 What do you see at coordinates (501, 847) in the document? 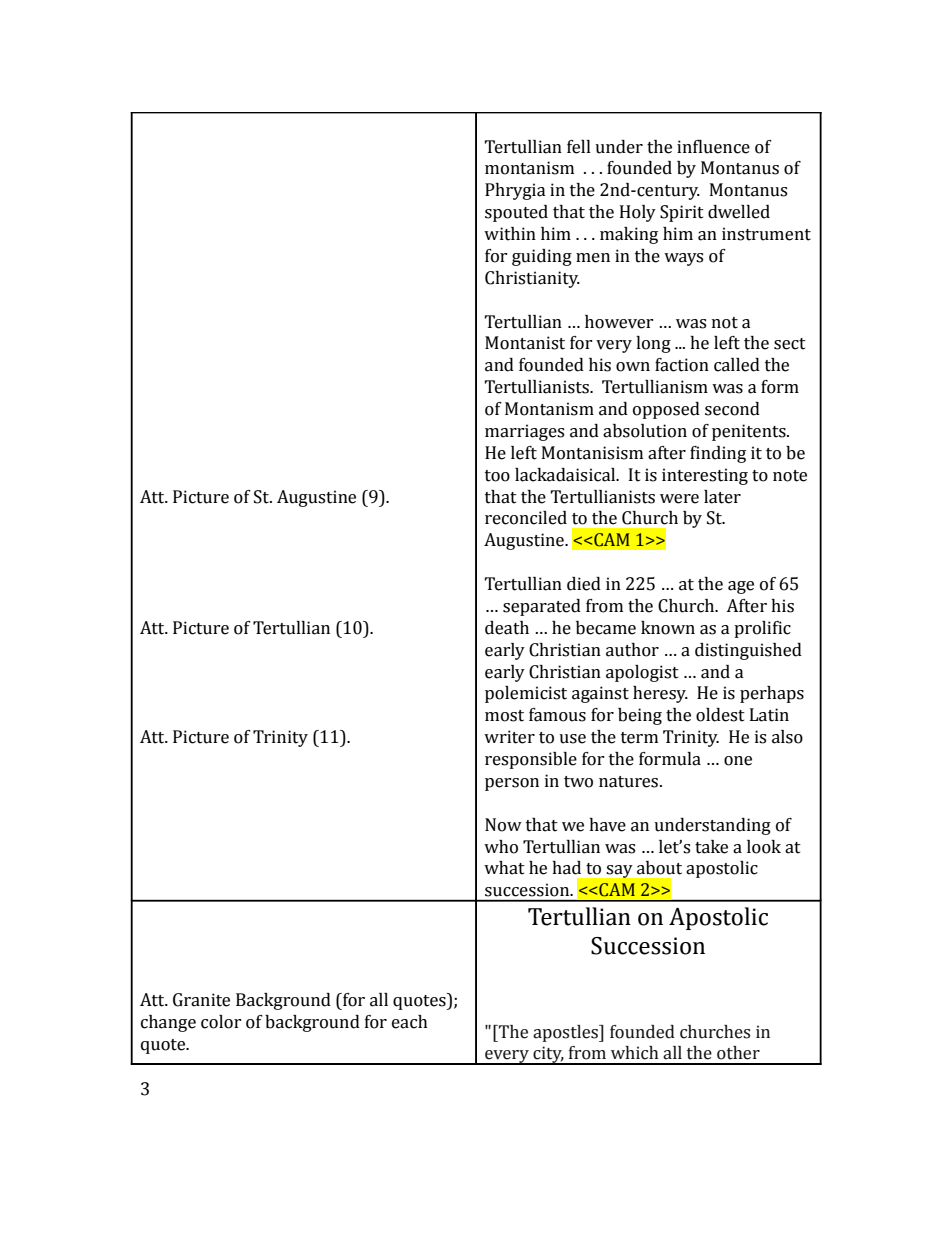
I see `who` at bounding box center [501, 847].
